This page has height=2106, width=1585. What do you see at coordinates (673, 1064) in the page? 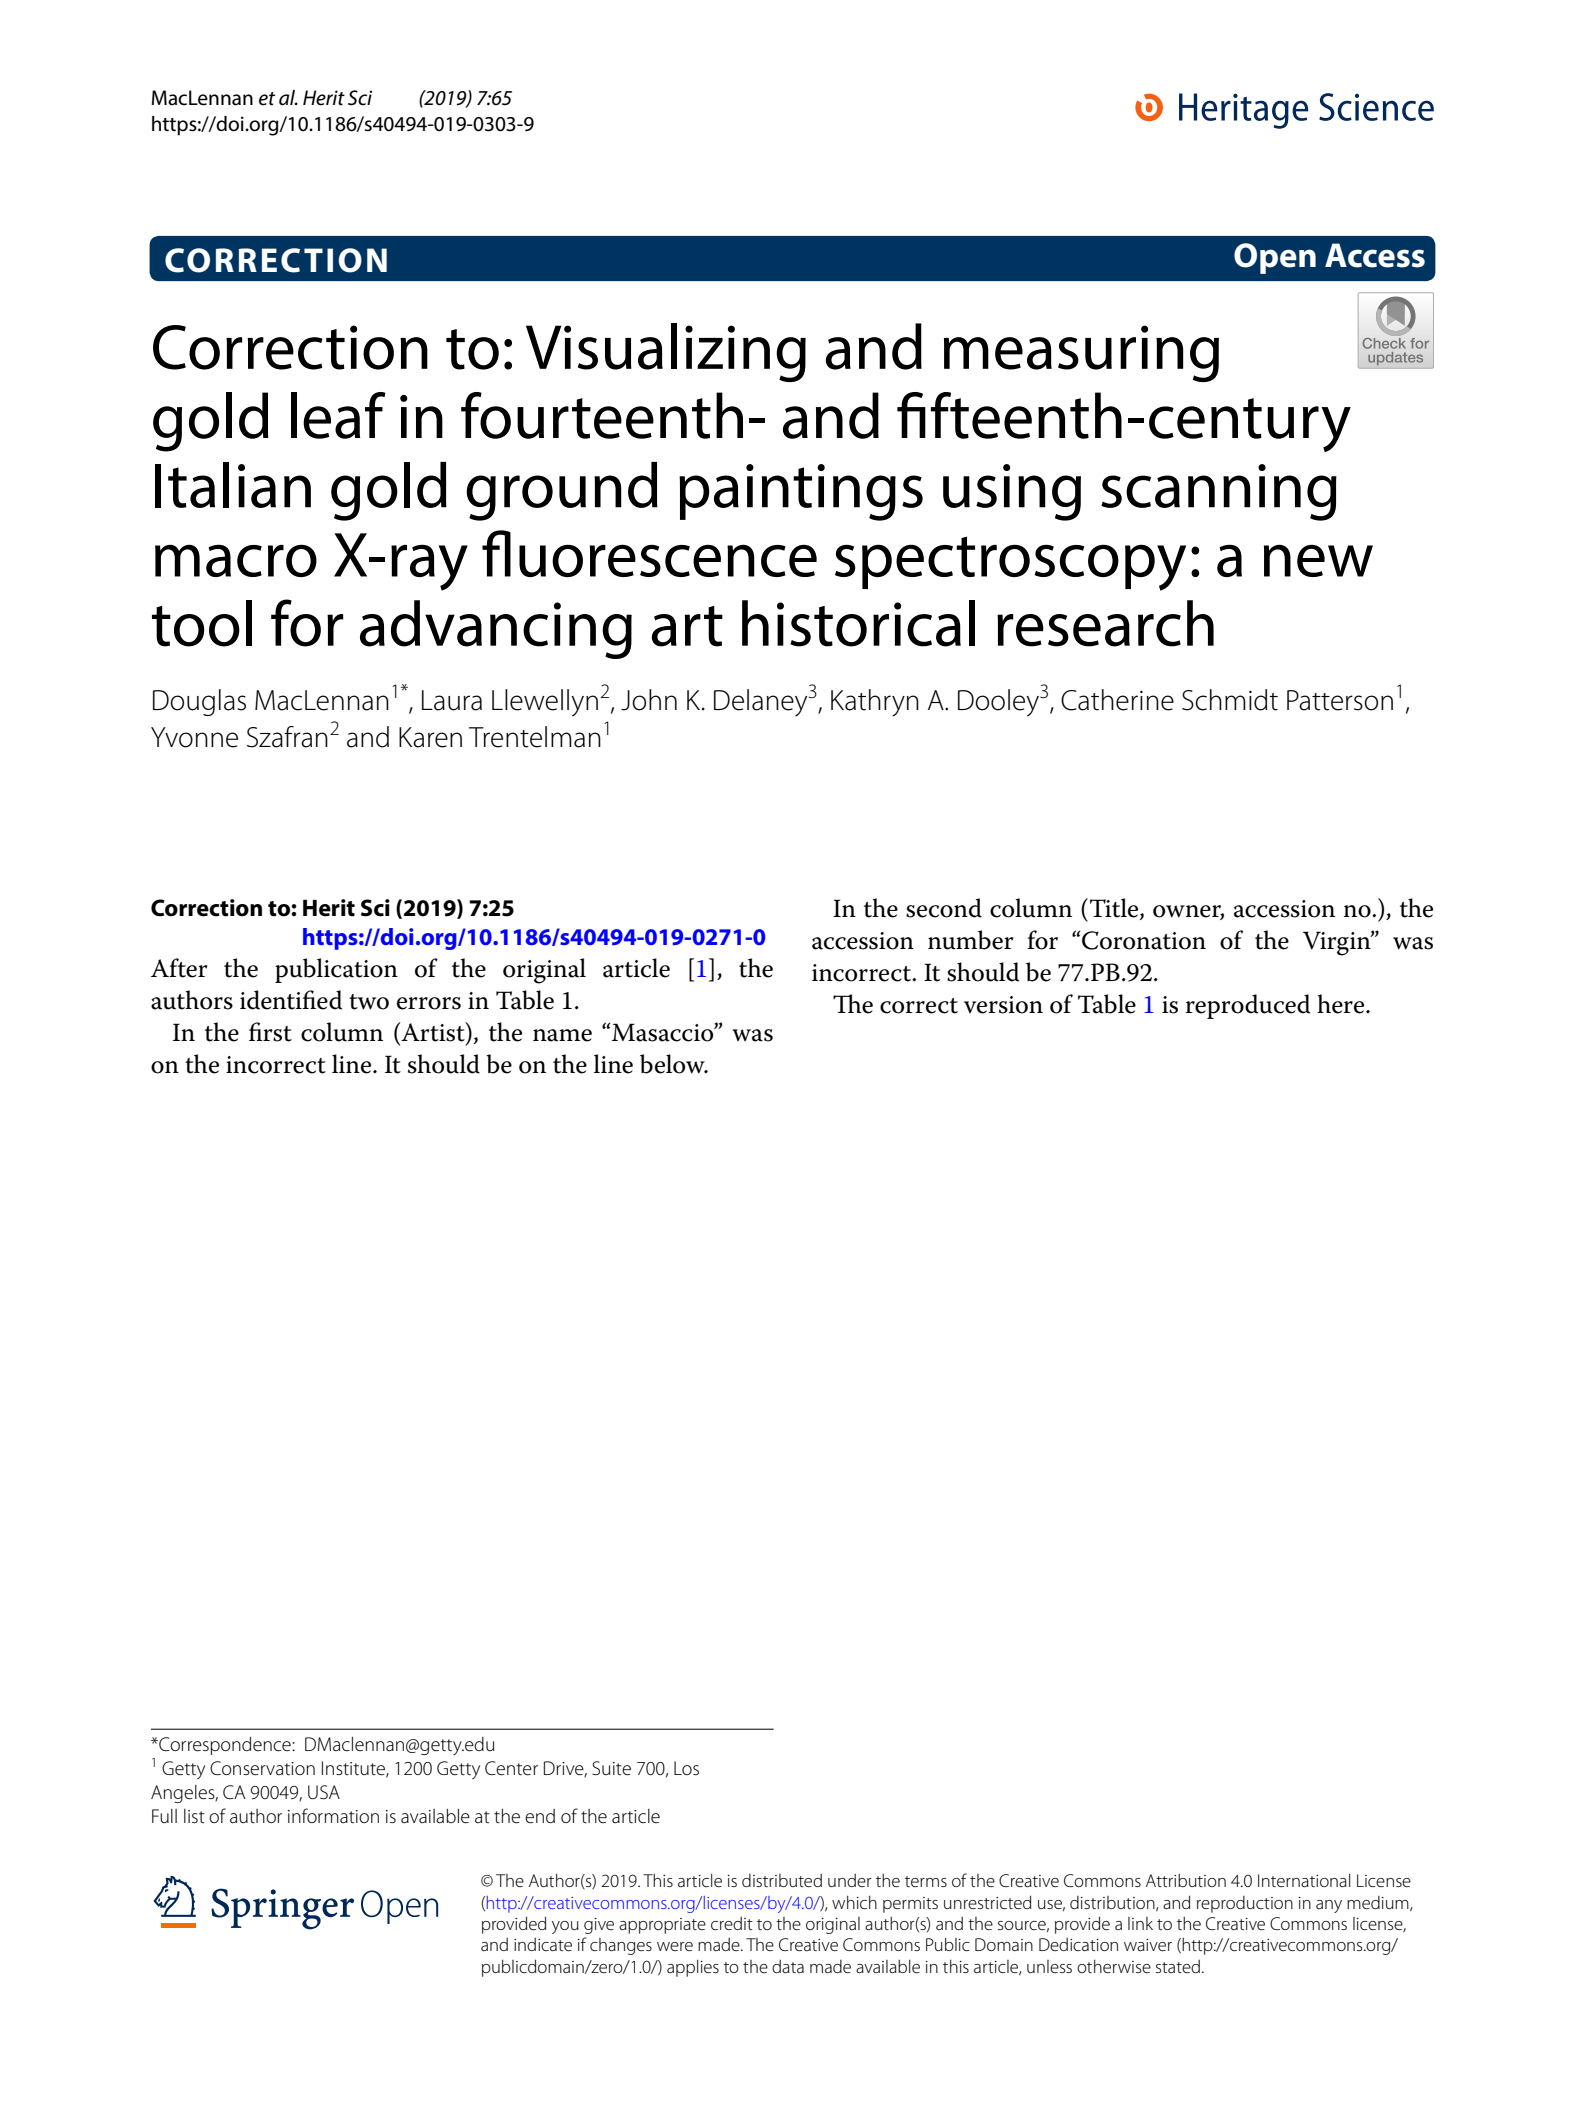
I see `below` at bounding box center [673, 1064].
